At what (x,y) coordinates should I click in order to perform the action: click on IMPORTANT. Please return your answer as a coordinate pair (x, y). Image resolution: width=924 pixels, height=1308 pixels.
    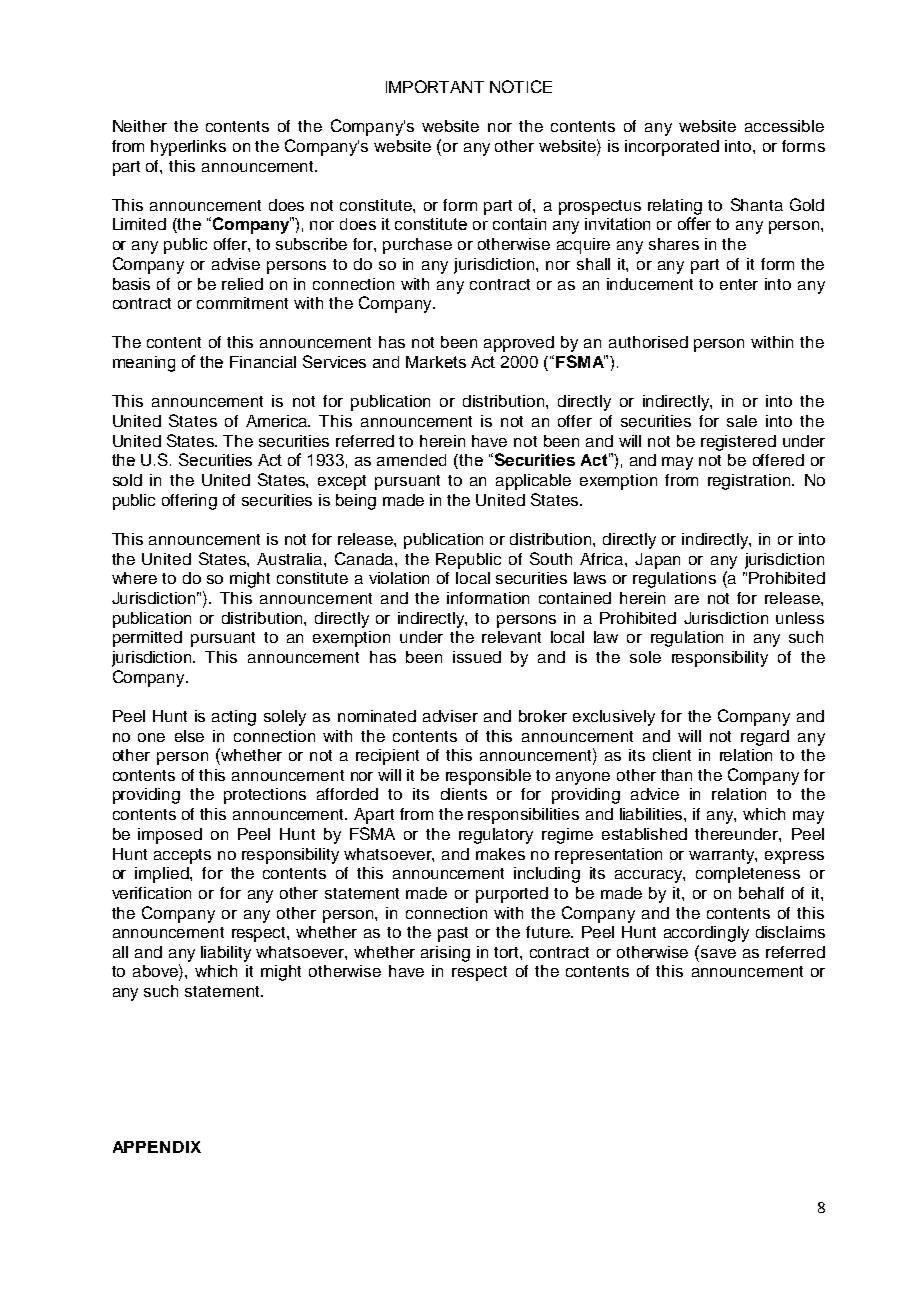
    Looking at the image, I should click on (435, 86).
